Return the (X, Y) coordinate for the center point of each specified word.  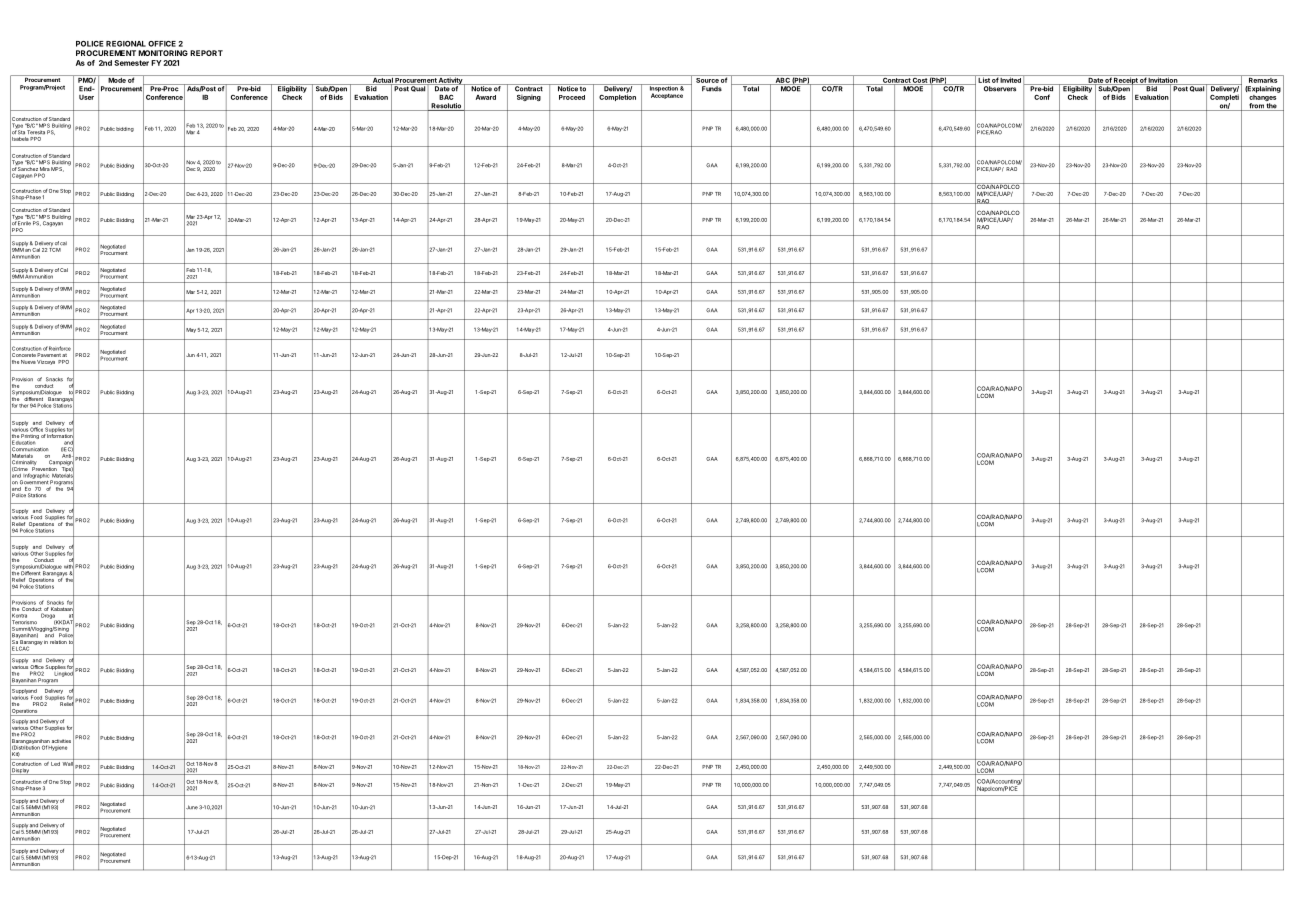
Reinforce (60, 348)
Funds (712, 89)
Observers (1000, 89)
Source (707, 79)
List (983, 79)
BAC (446, 97)
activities (61, 741)
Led (55, 762)
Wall (68, 763)
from (1256, 107)
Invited (1011, 79)
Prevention (44, 468)
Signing (529, 97)
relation (58, 642)
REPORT (206, 53)
